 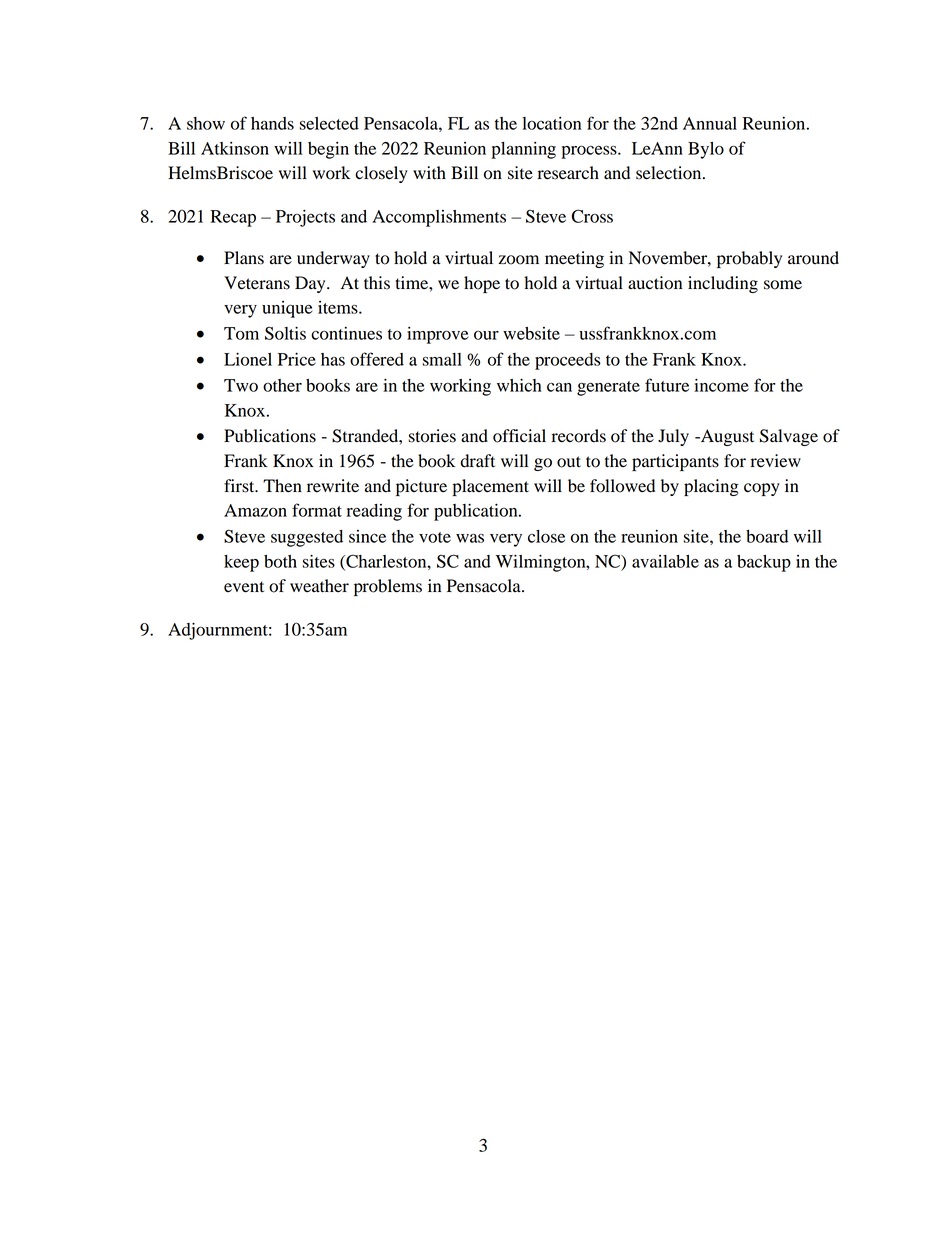 I want to click on Annual, so click(x=710, y=123).
